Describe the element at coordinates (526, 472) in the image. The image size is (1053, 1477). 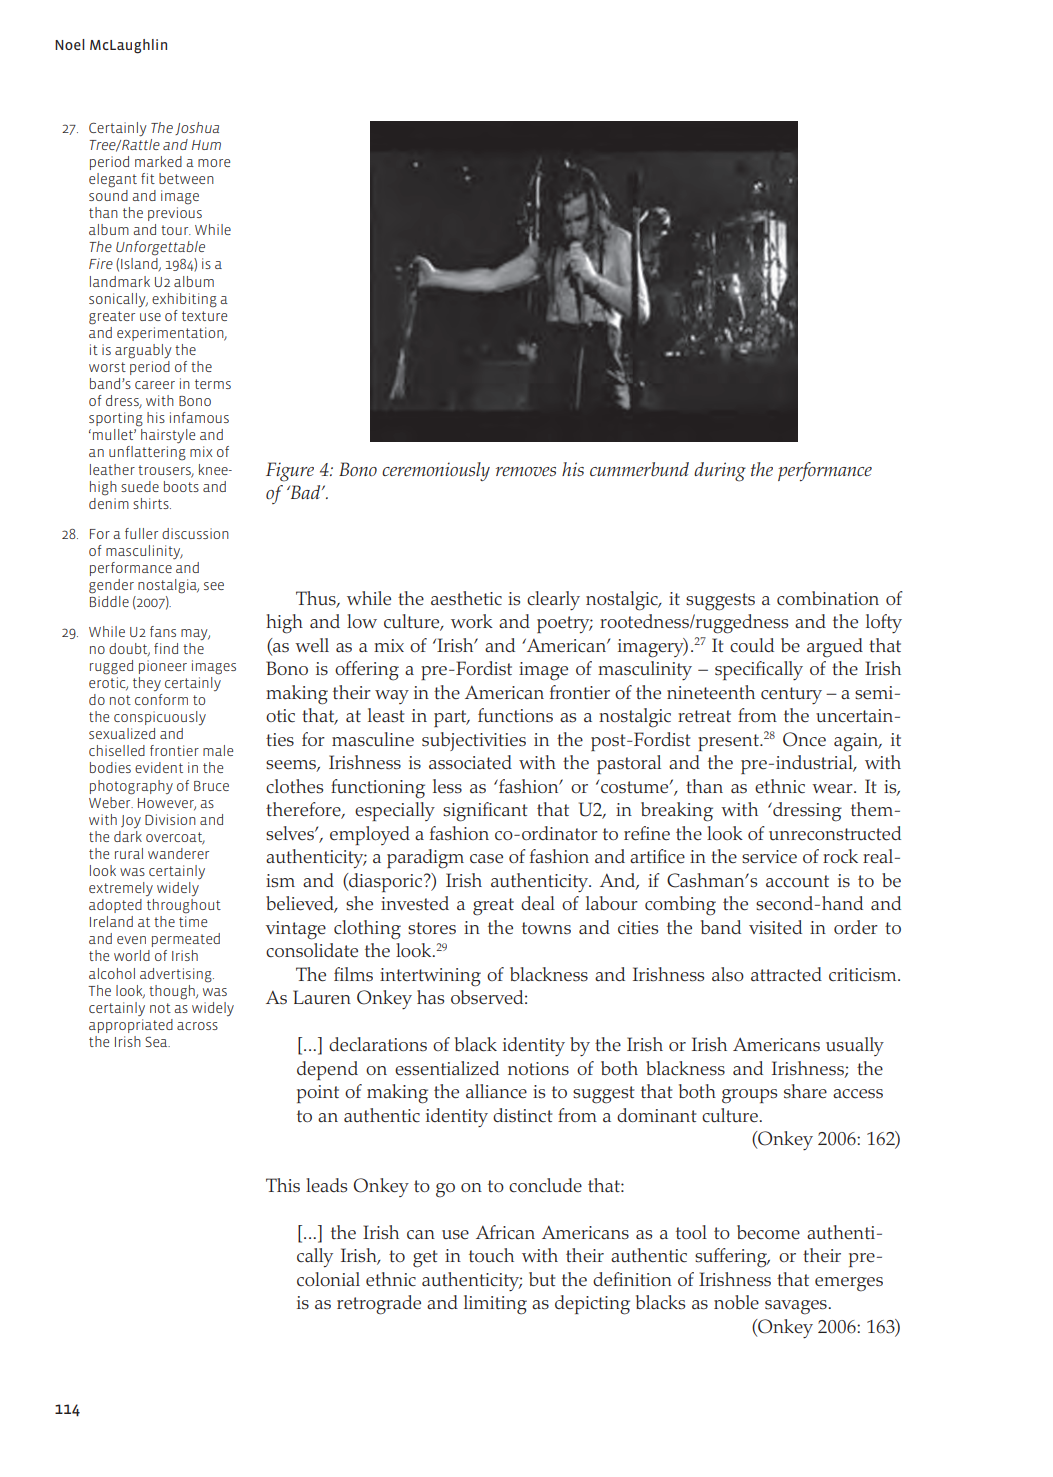
I see `removes` at that location.
